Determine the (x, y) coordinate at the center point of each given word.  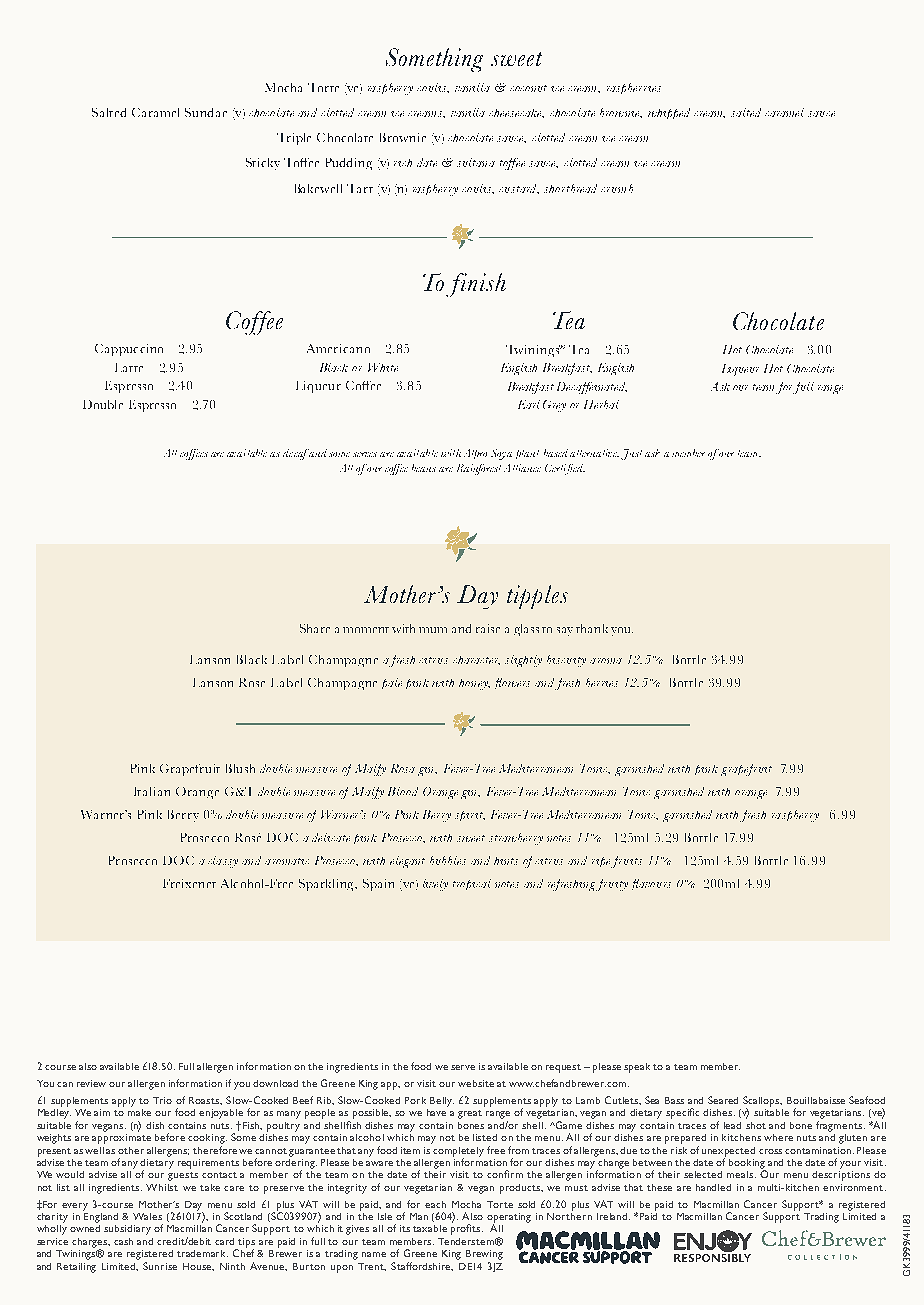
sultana (476, 162)
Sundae (206, 112)
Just (631, 454)
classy (223, 862)
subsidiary (127, 1230)
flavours (651, 884)
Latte (129, 367)
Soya (501, 454)
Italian (152, 791)
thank (592, 628)
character (476, 660)
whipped (669, 113)
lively (435, 885)
